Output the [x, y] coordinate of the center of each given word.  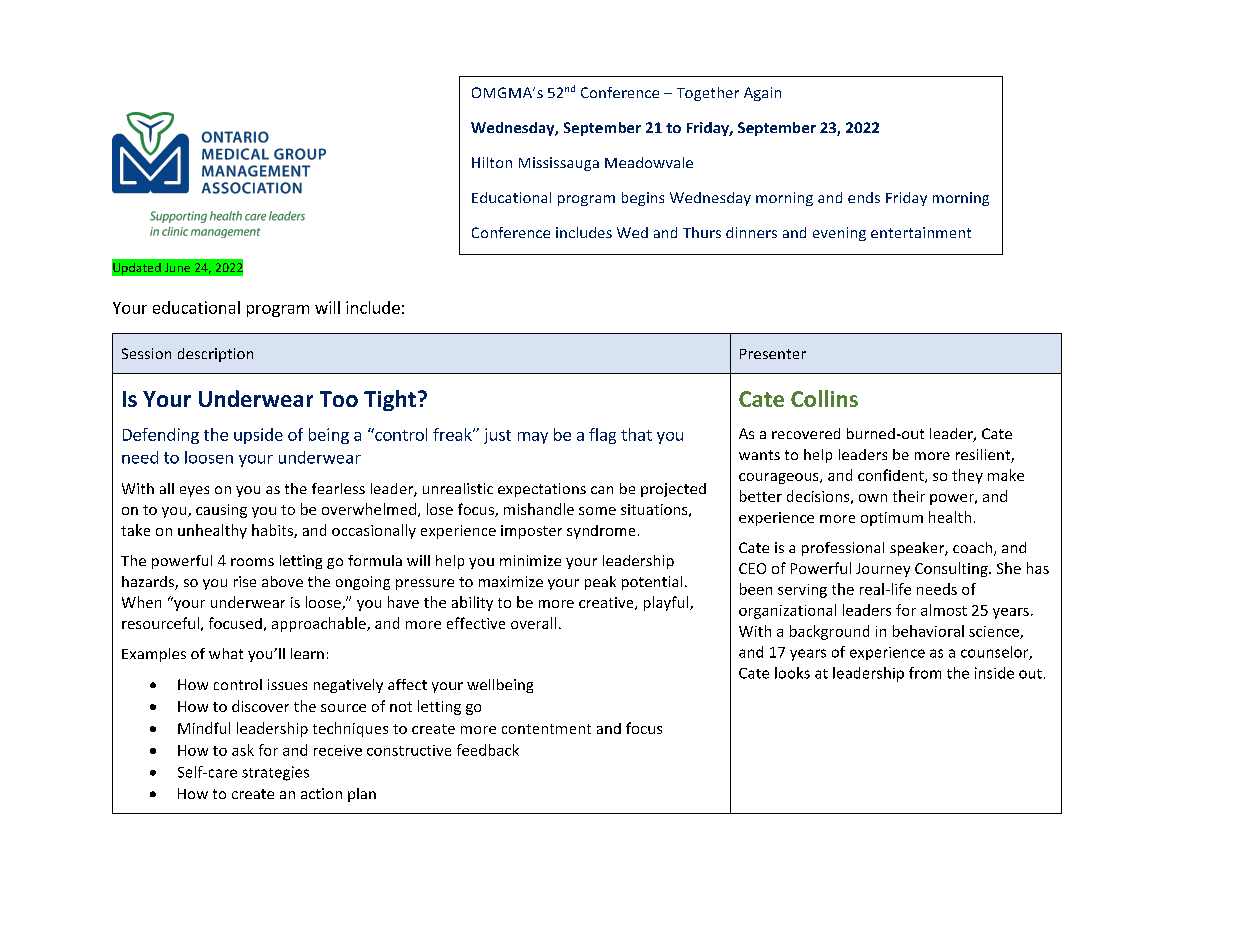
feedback [488, 750]
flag [602, 436]
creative [607, 603]
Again [762, 94]
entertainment [921, 232]
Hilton [492, 162]
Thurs [702, 232]
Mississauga [559, 164]
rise [245, 581]
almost [944, 610]
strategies [275, 773]
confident [892, 476]
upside [258, 436]
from [925, 673]
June [177, 267]
